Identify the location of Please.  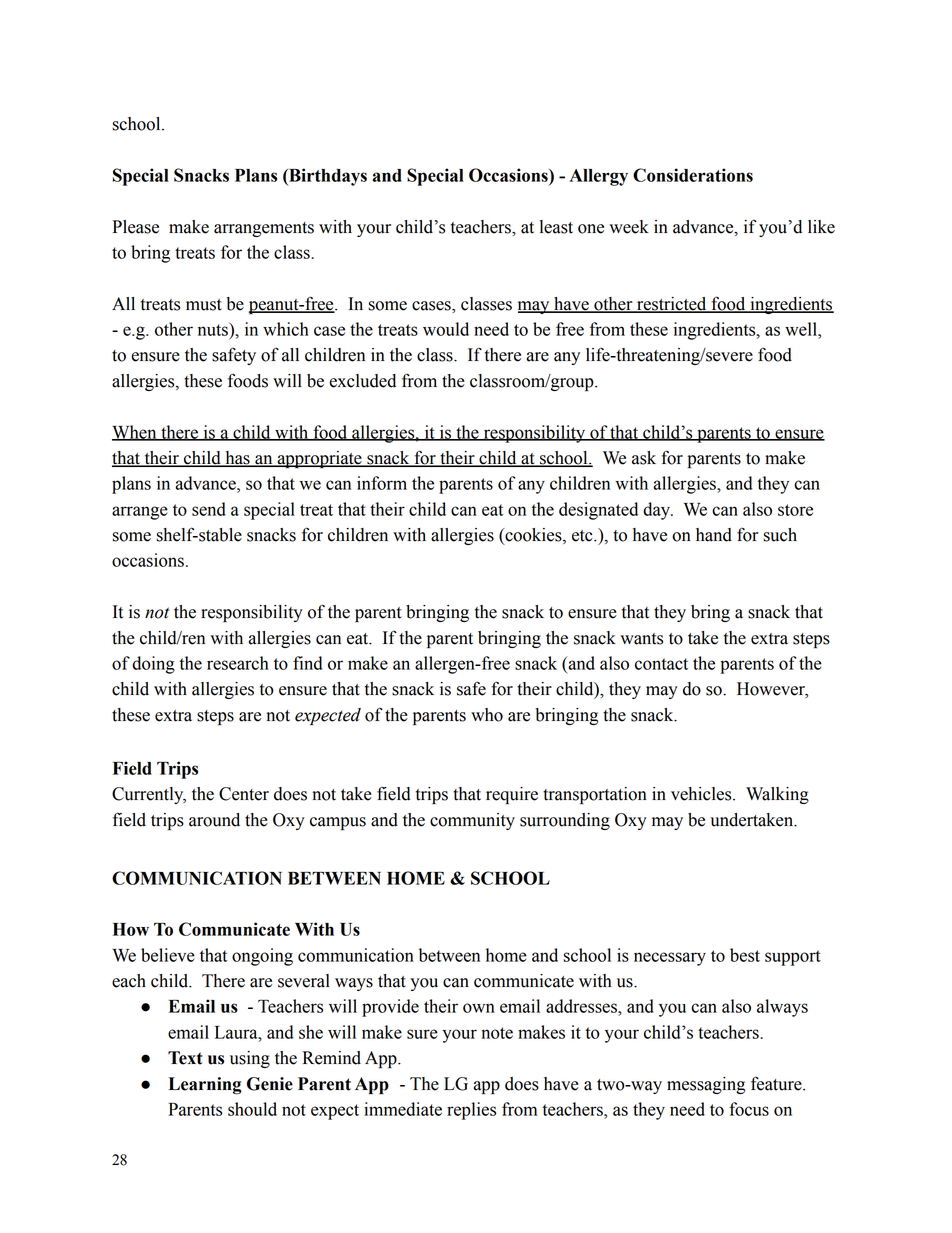
(135, 227).
